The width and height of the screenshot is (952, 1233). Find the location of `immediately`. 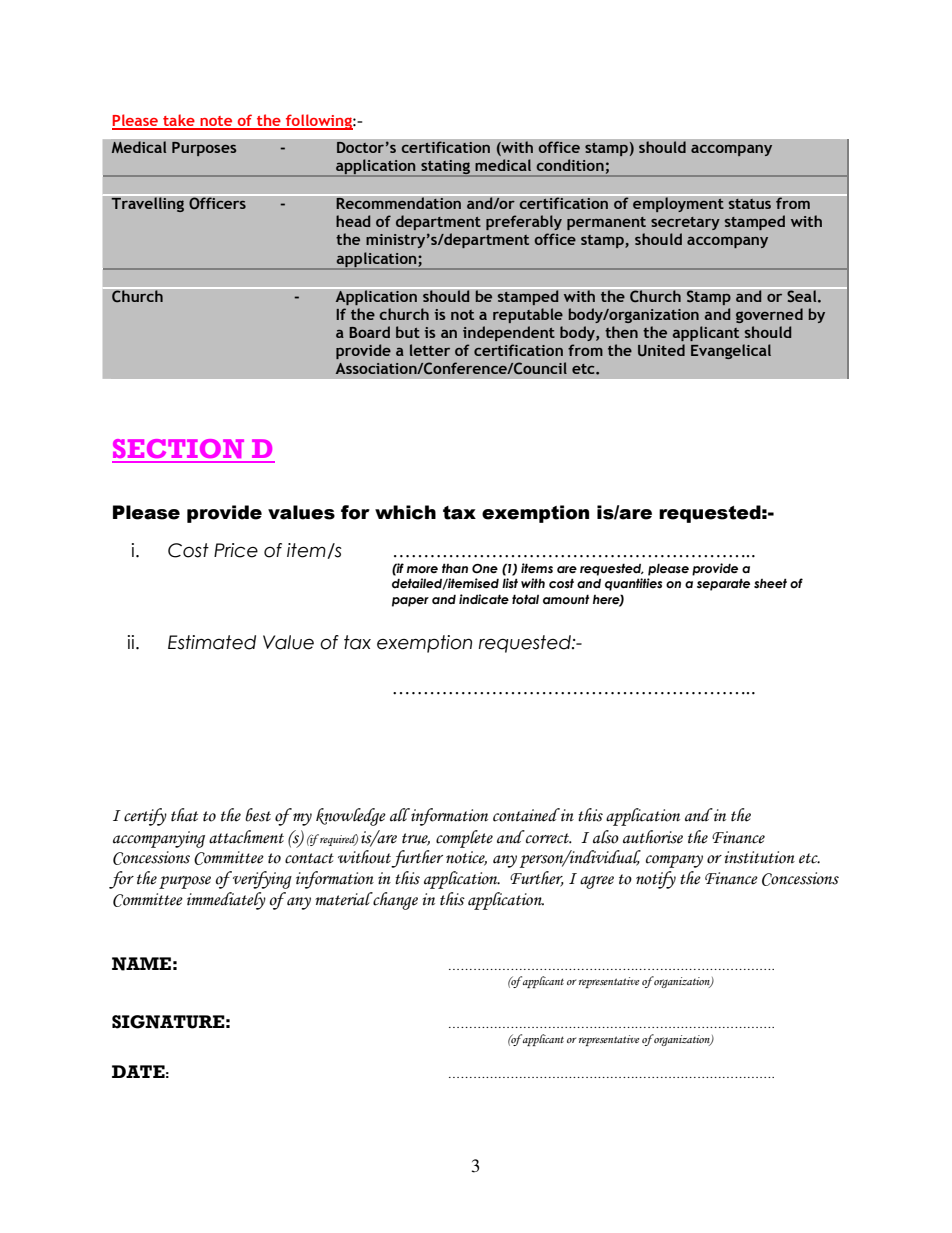

immediately is located at coordinates (226, 901).
